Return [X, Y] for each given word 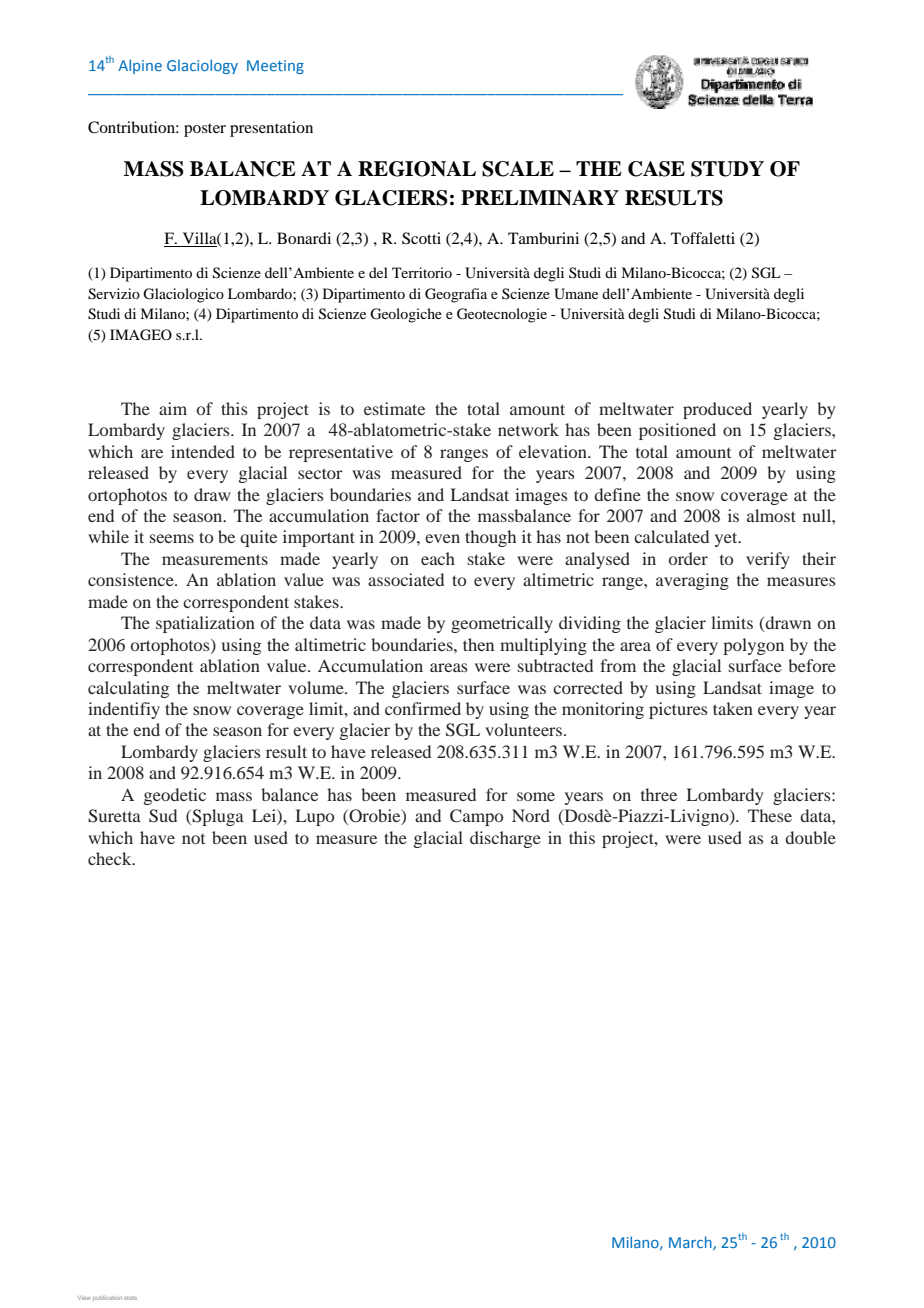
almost [771, 515]
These [770, 815]
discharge [505, 839]
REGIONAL [417, 169]
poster [205, 130]
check [111, 858]
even [442, 538]
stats [130, 1298]
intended [203, 451]
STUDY [727, 169]
